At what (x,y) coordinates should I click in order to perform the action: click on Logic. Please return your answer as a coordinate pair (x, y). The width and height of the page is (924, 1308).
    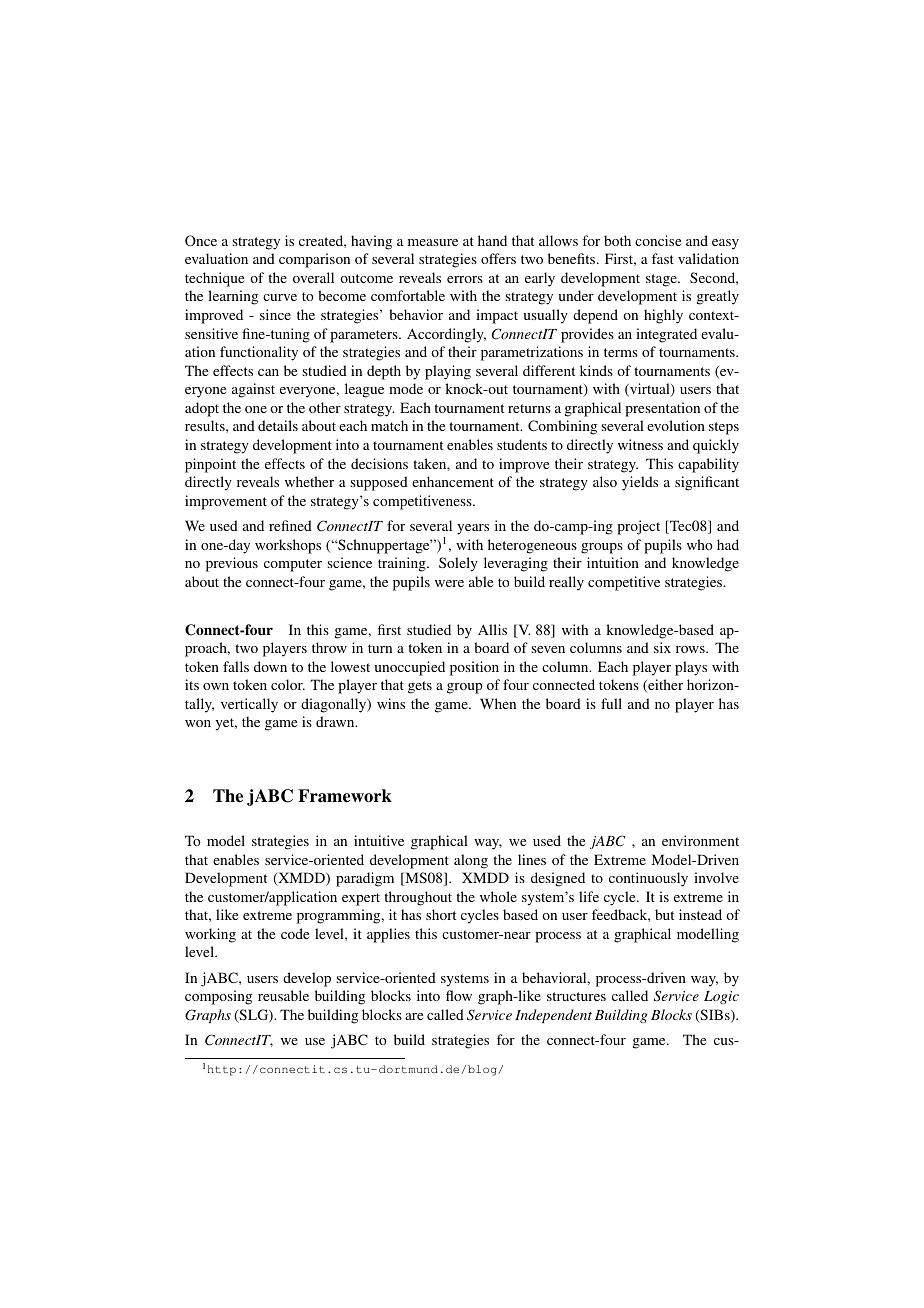
    Looking at the image, I should click on (721, 997).
